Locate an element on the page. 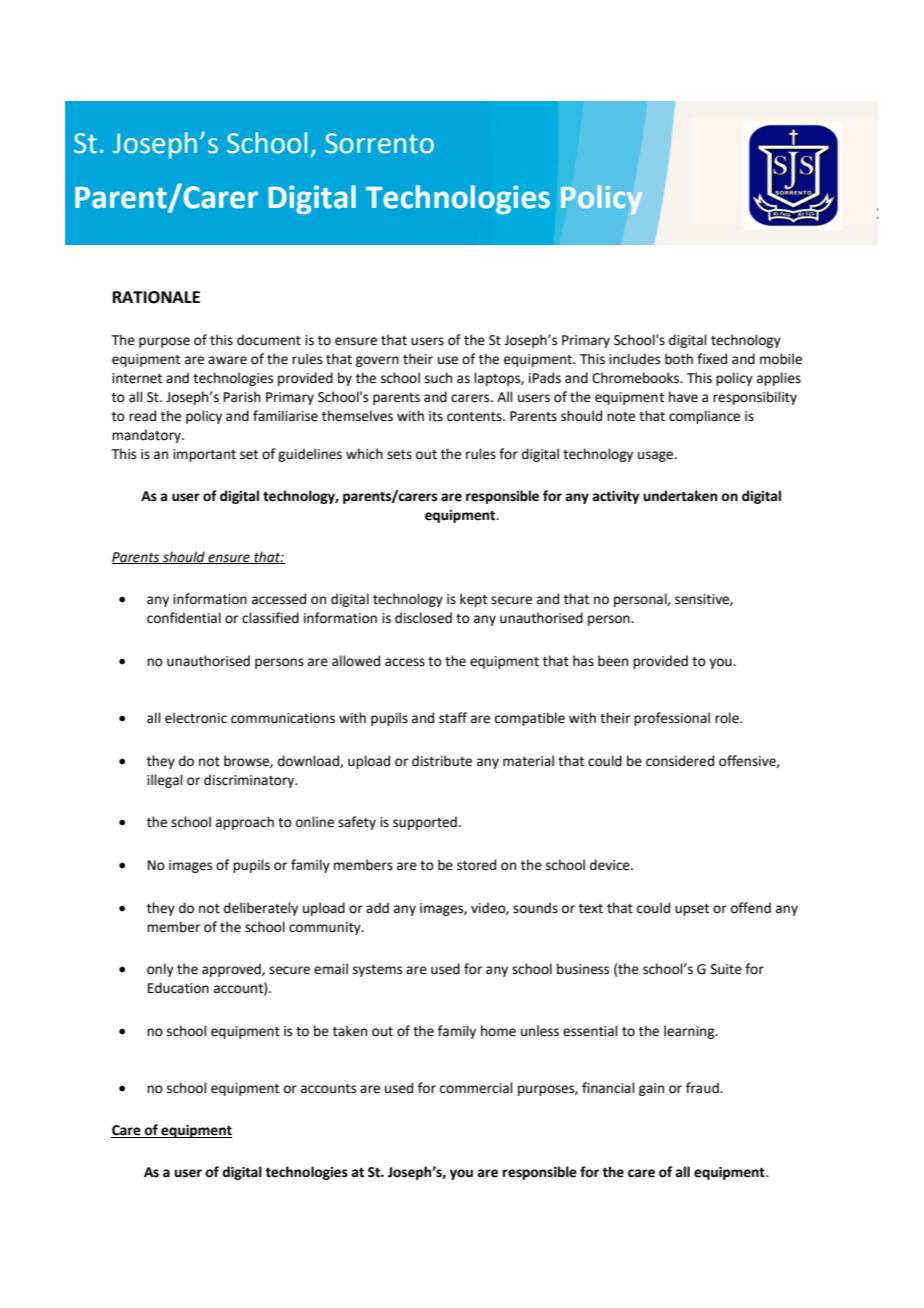 This image has height=1308, width=924. fixed is located at coordinates (712, 359).
